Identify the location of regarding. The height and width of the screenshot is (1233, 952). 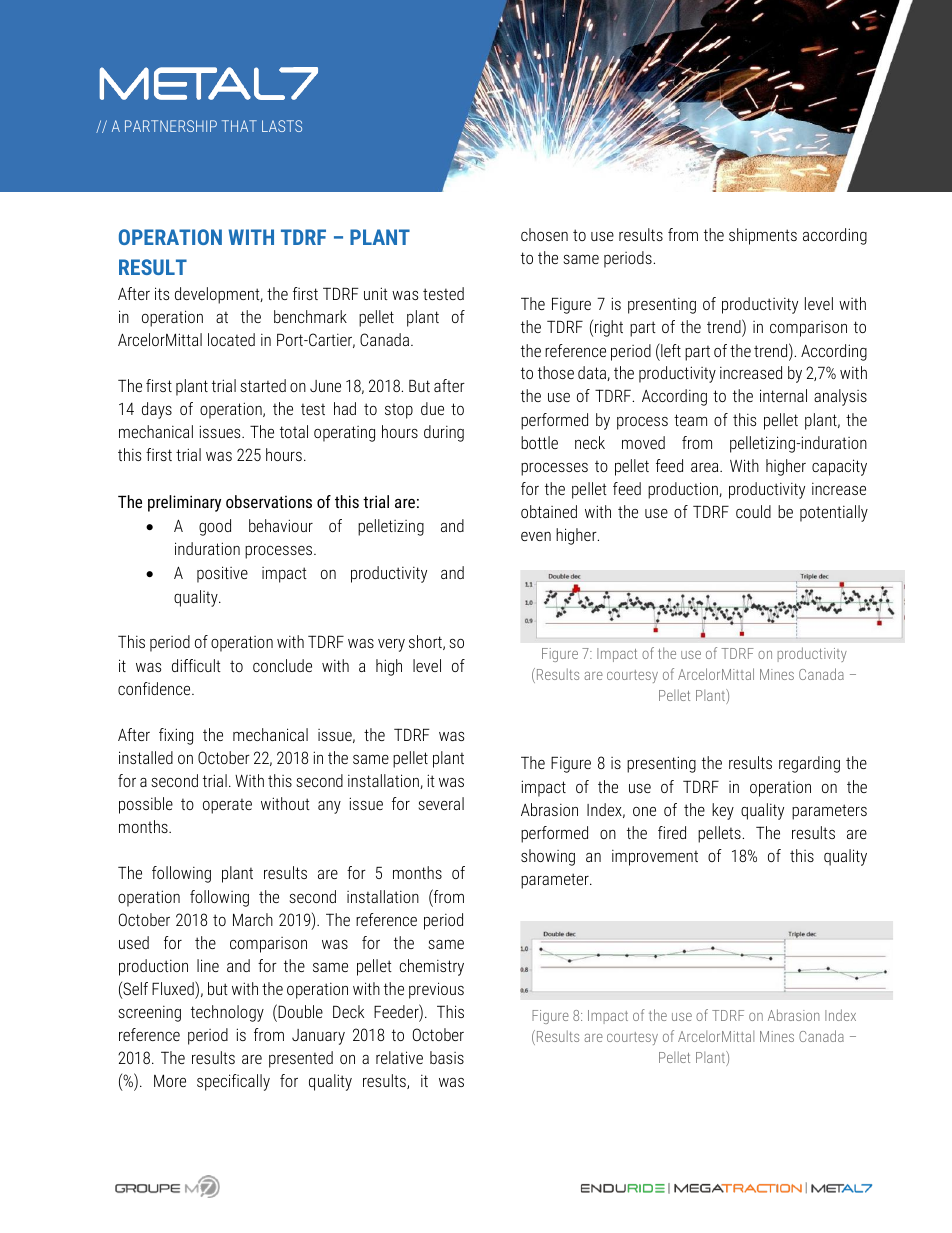
(809, 764).
